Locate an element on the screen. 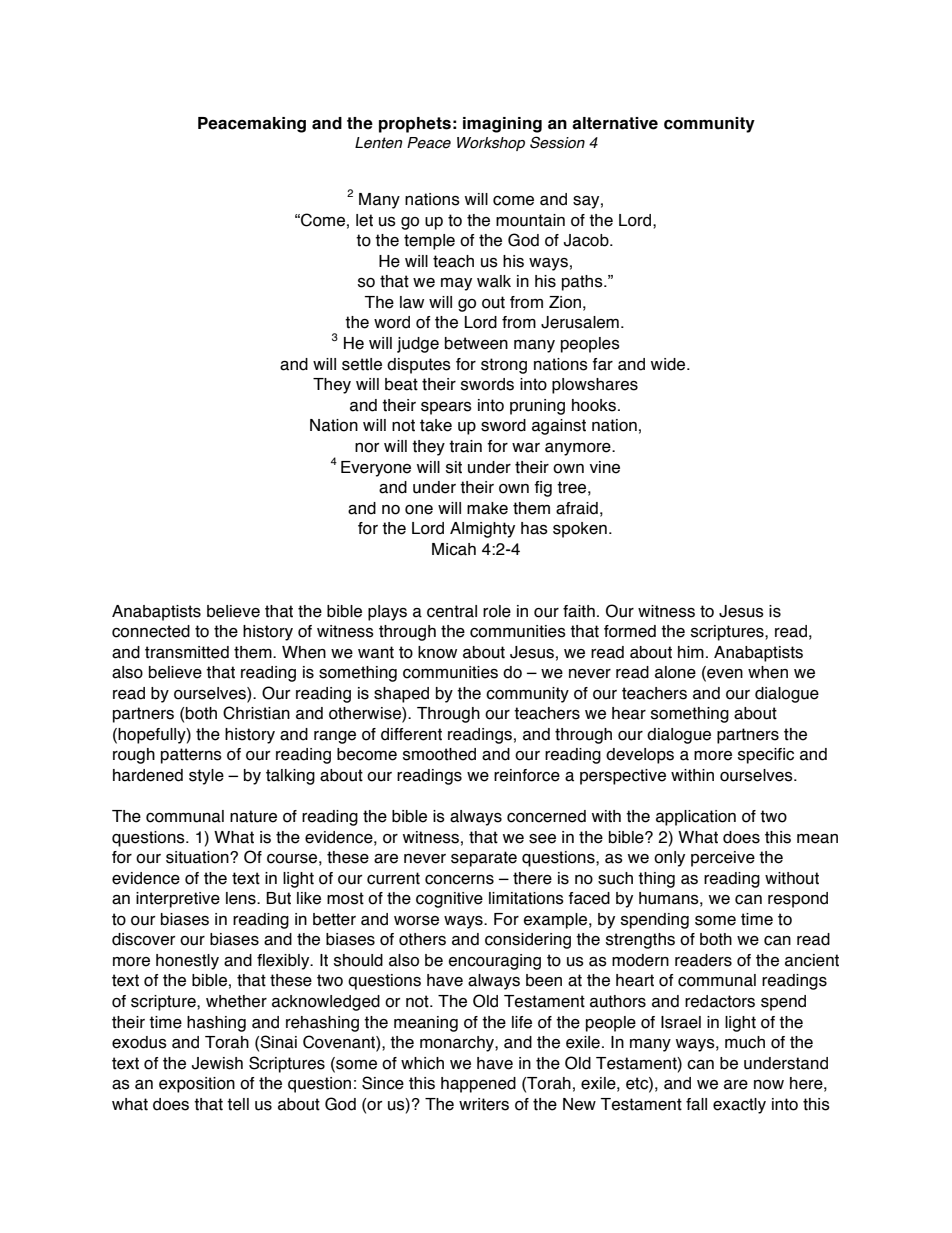 This screenshot has width=952, height=1233. transmitted is located at coordinates (187, 652).
